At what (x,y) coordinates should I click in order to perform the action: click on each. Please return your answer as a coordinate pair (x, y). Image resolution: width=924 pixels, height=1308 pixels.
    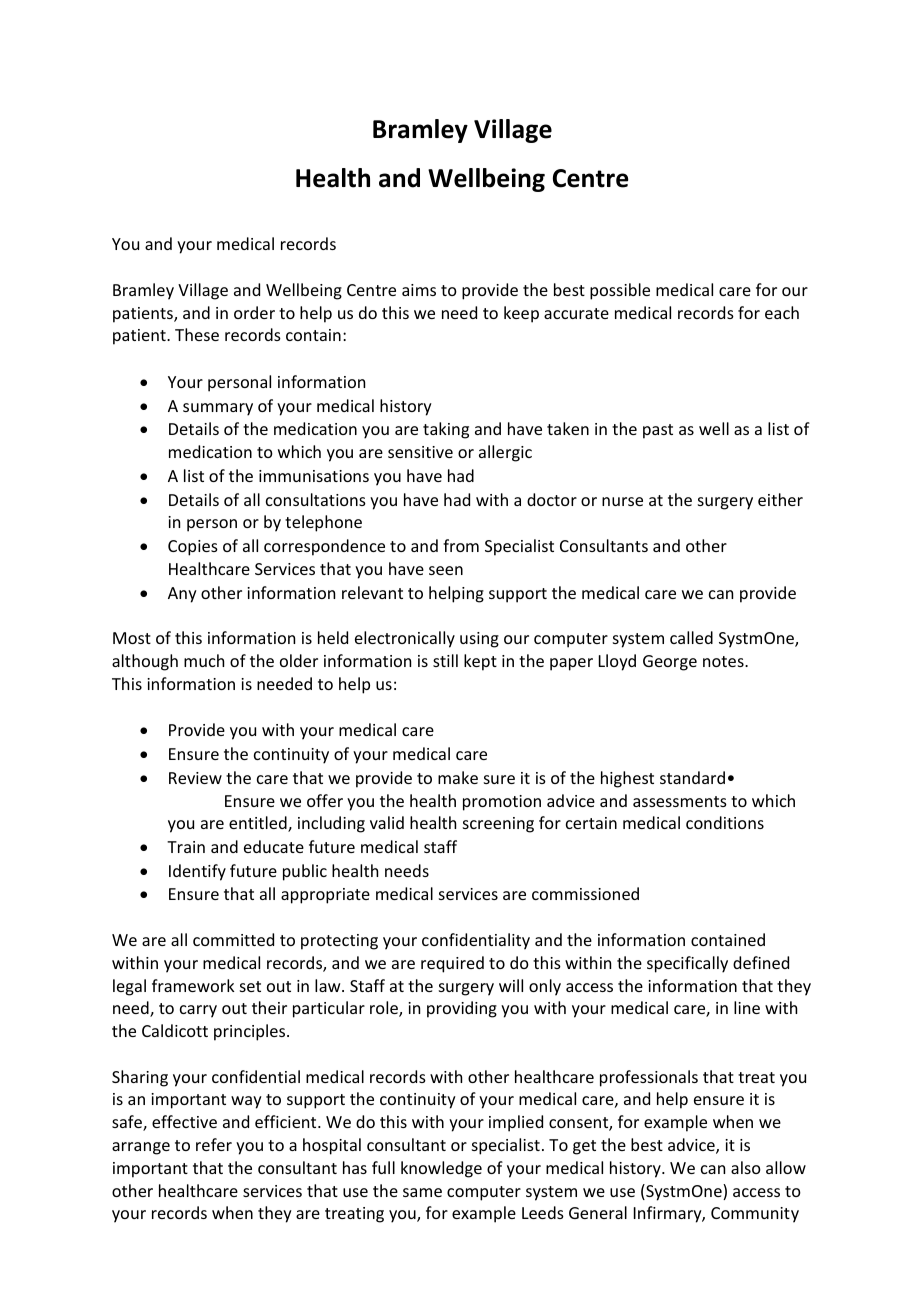
    Looking at the image, I should click on (782, 312).
